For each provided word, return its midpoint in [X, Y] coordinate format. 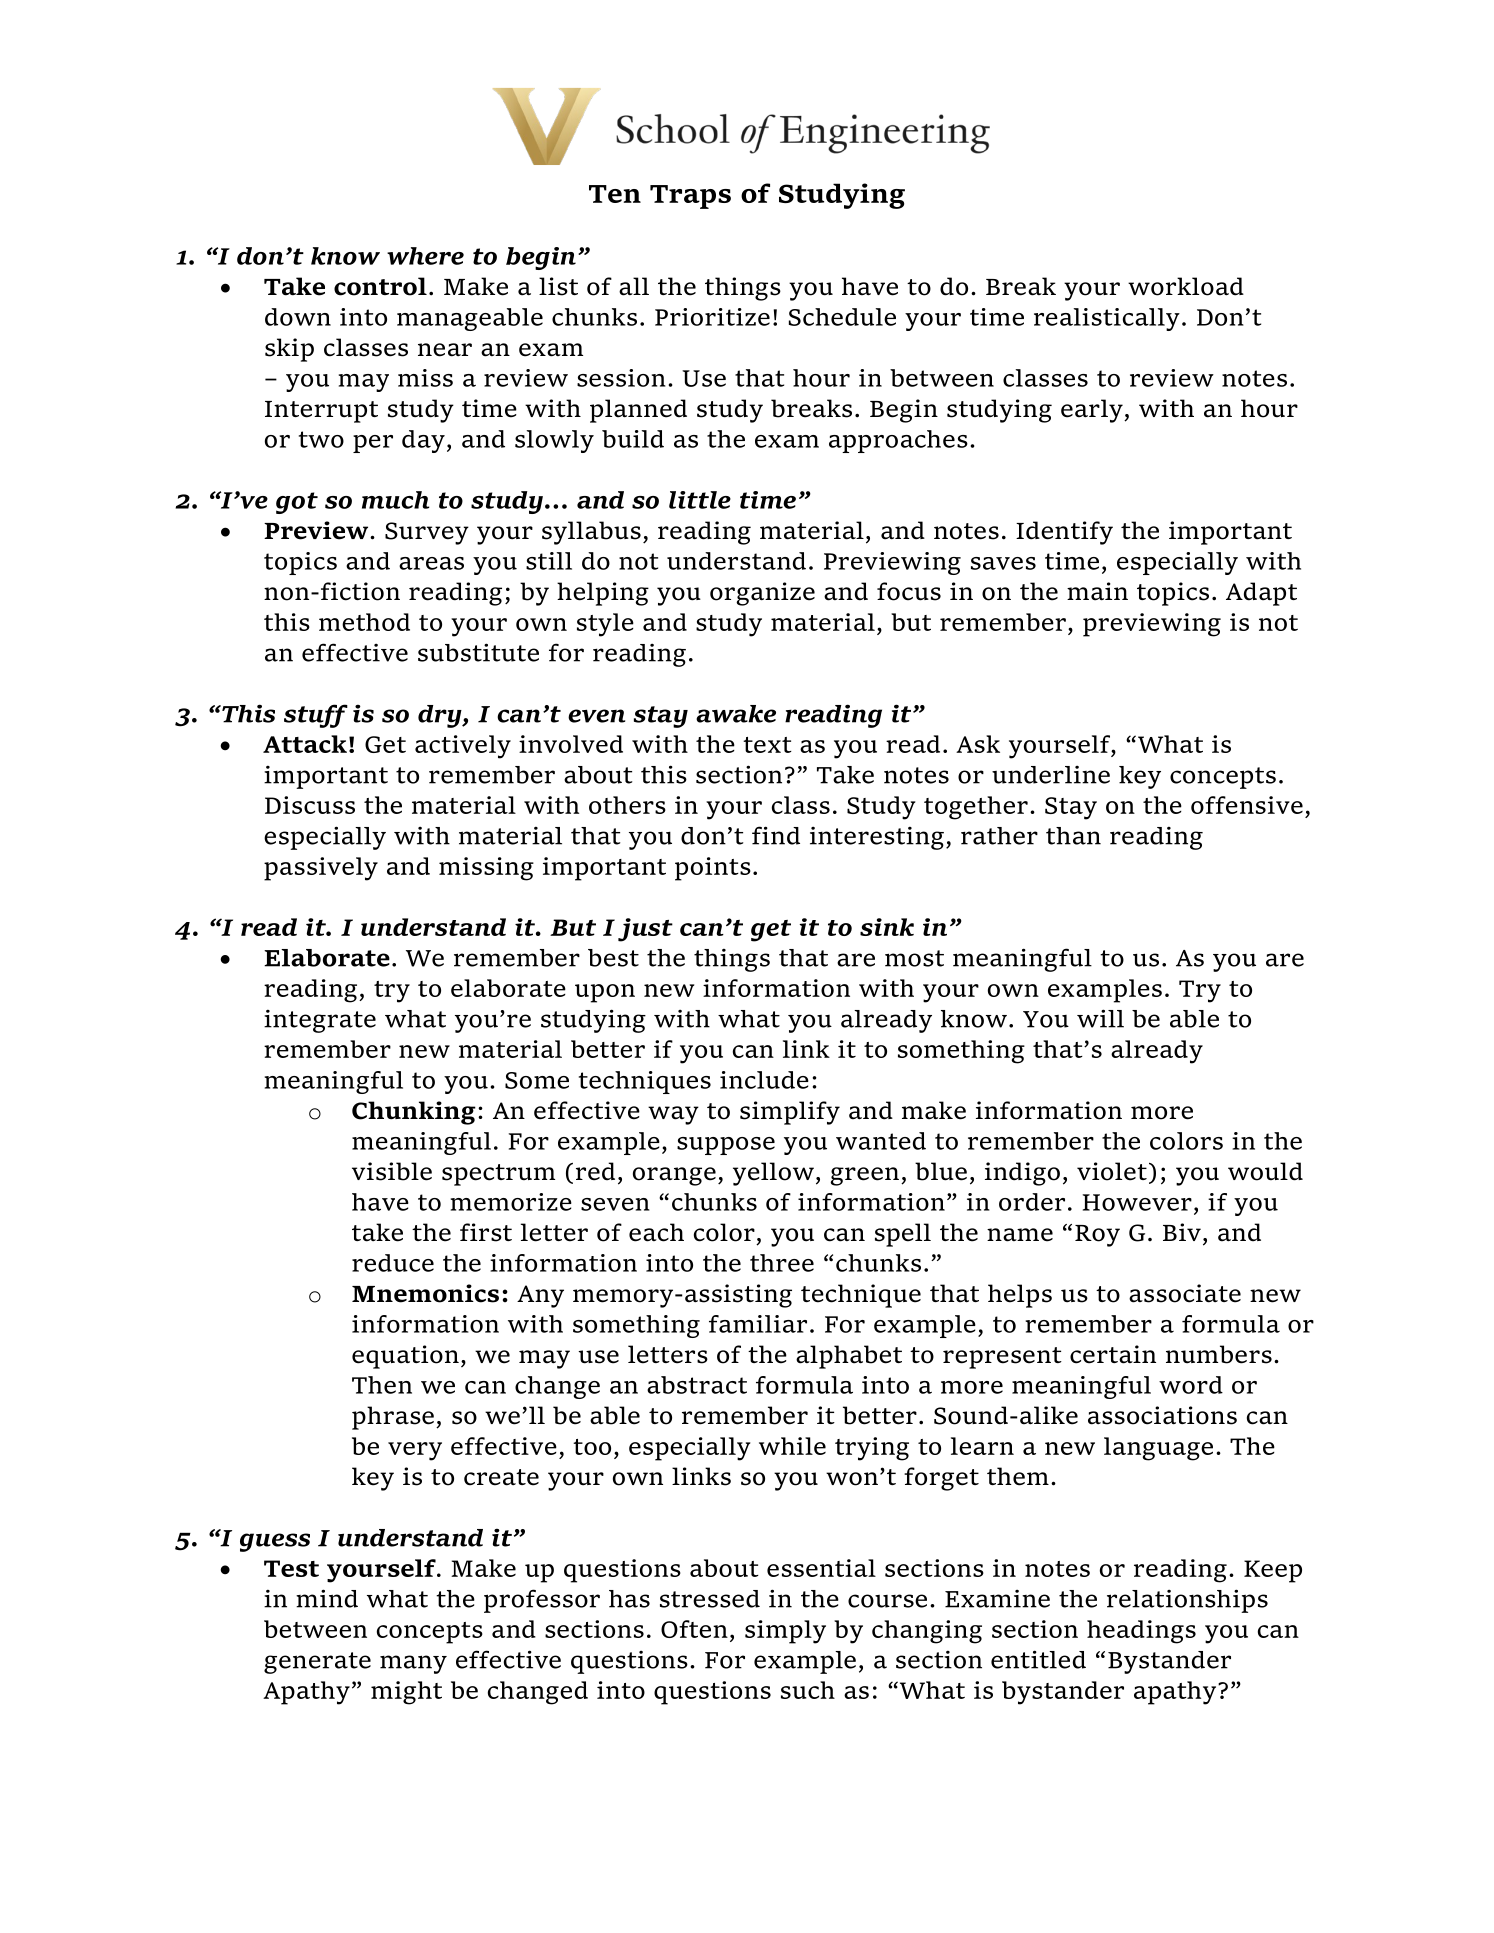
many [413, 1664]
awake [736, 714]
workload [1186, 286]
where [425, 256]
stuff [316, 716]
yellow [773, 1174]
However [1137, 1202]
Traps [690, 197]
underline [1051, 774]
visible [392, 1171]
